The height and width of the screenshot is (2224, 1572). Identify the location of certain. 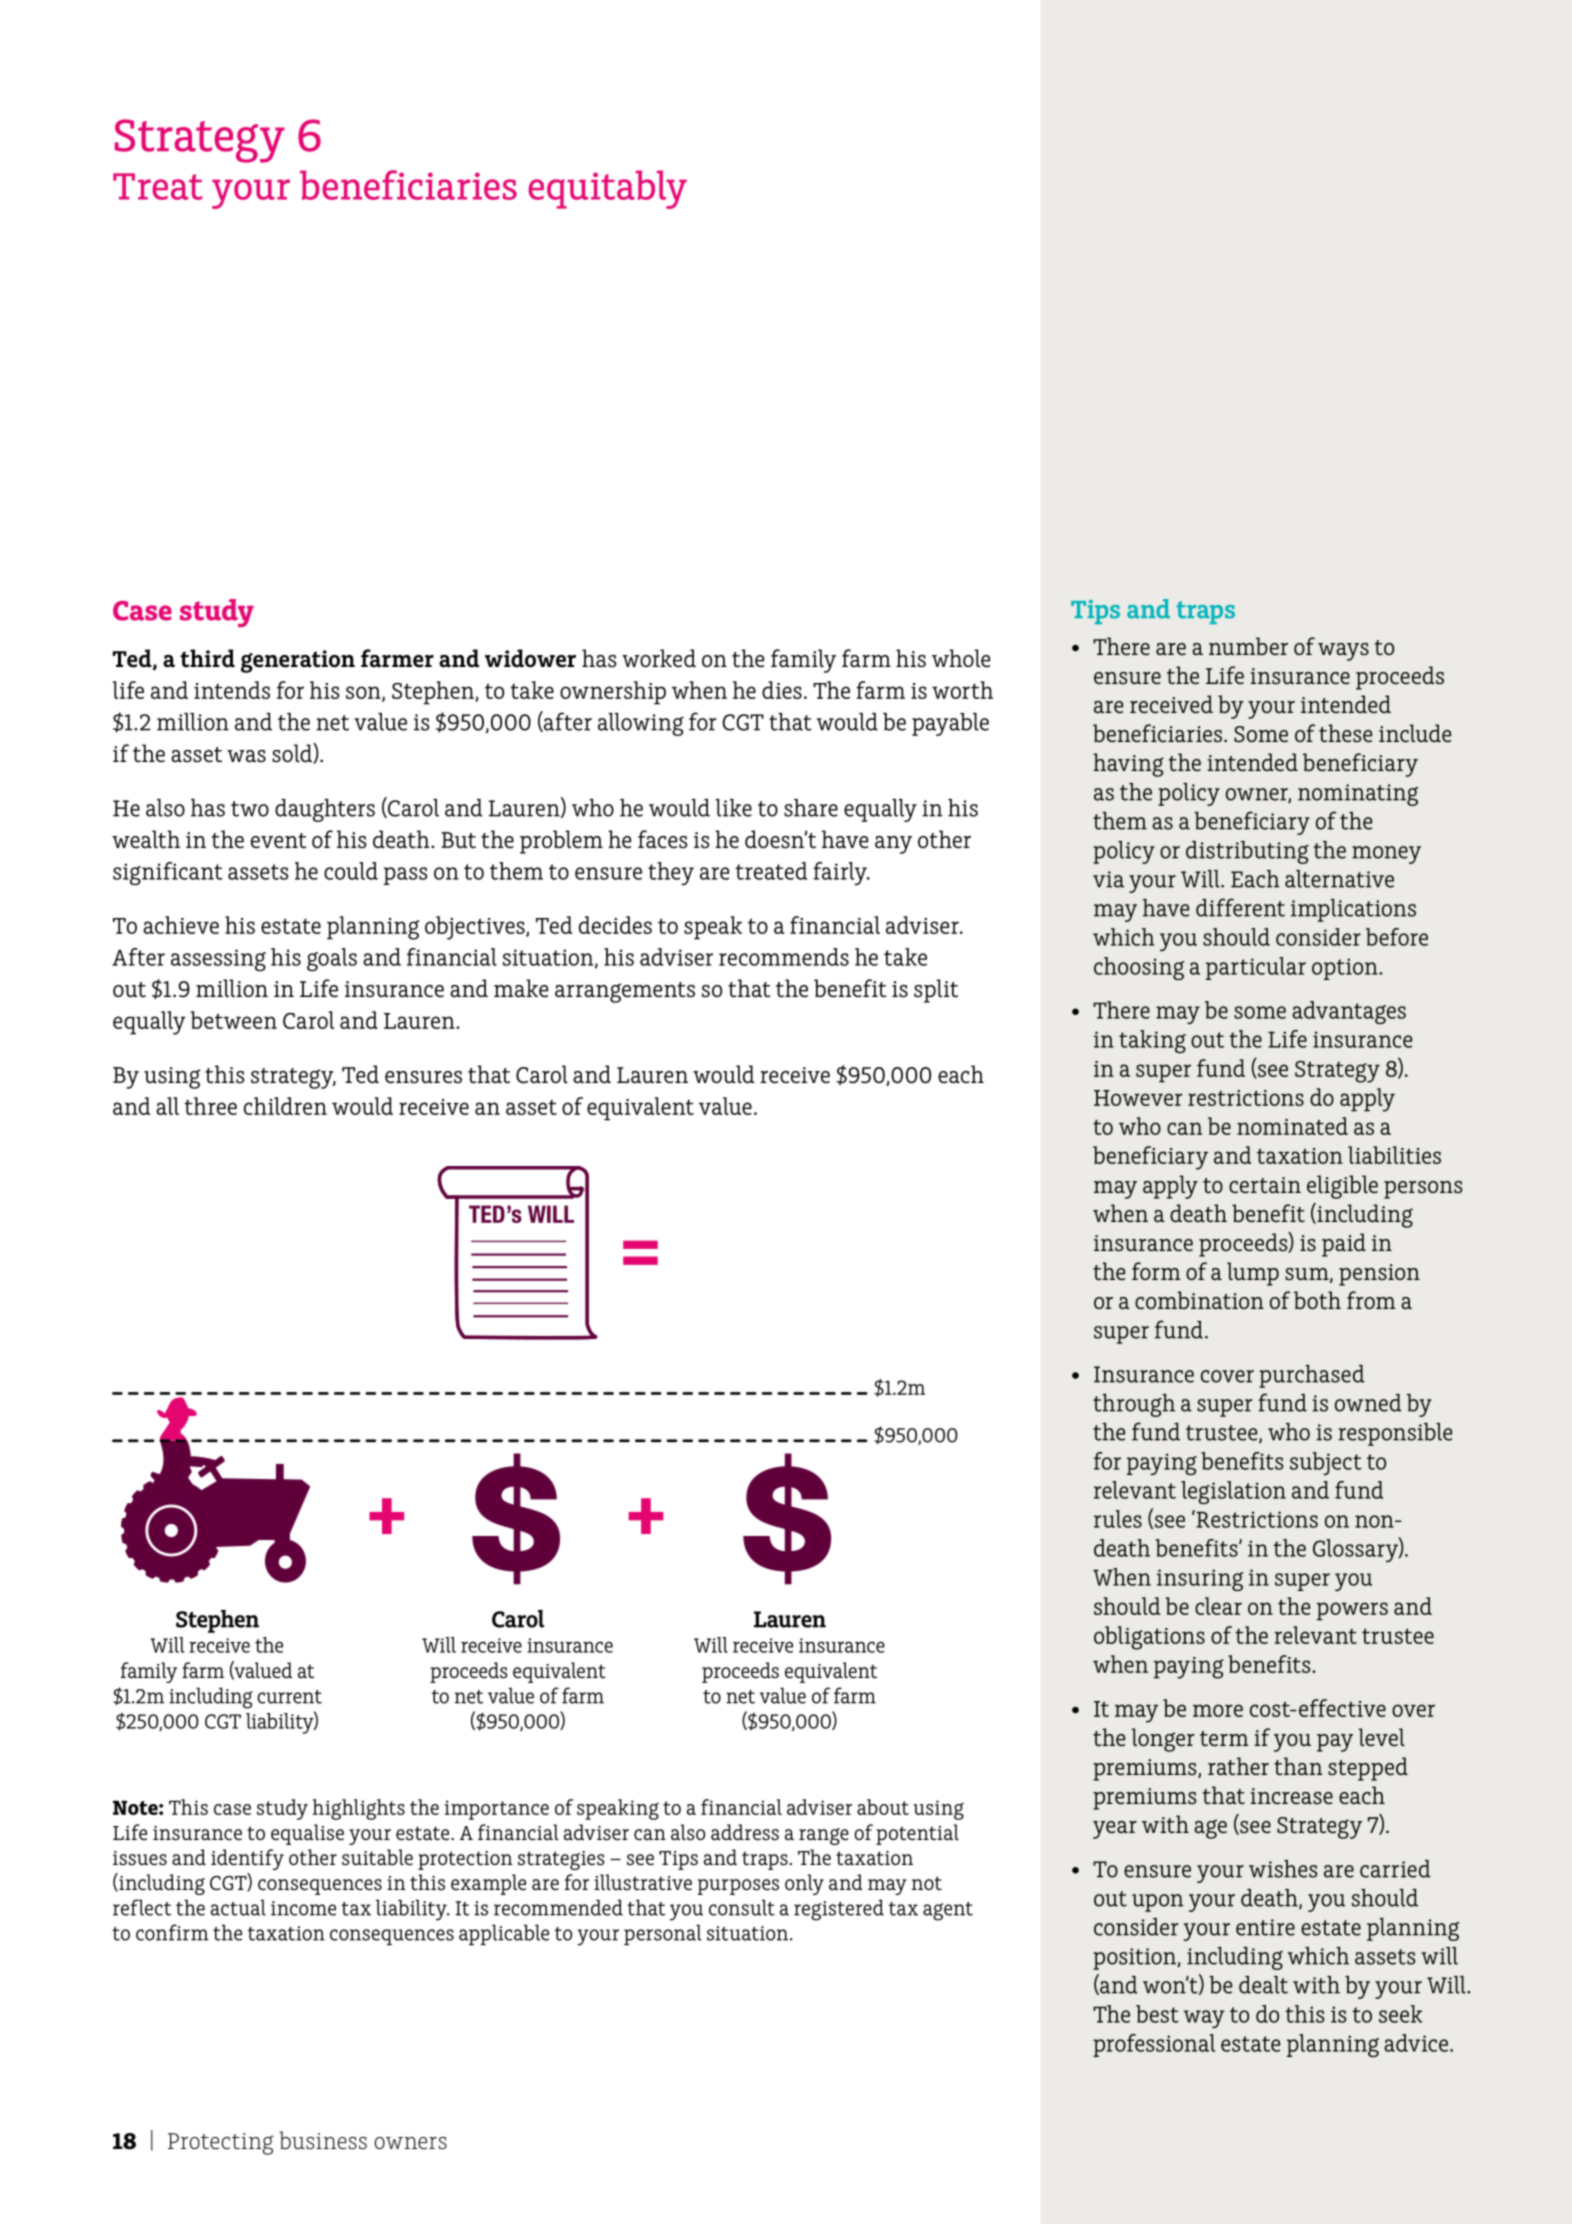
(1265, 1185).
